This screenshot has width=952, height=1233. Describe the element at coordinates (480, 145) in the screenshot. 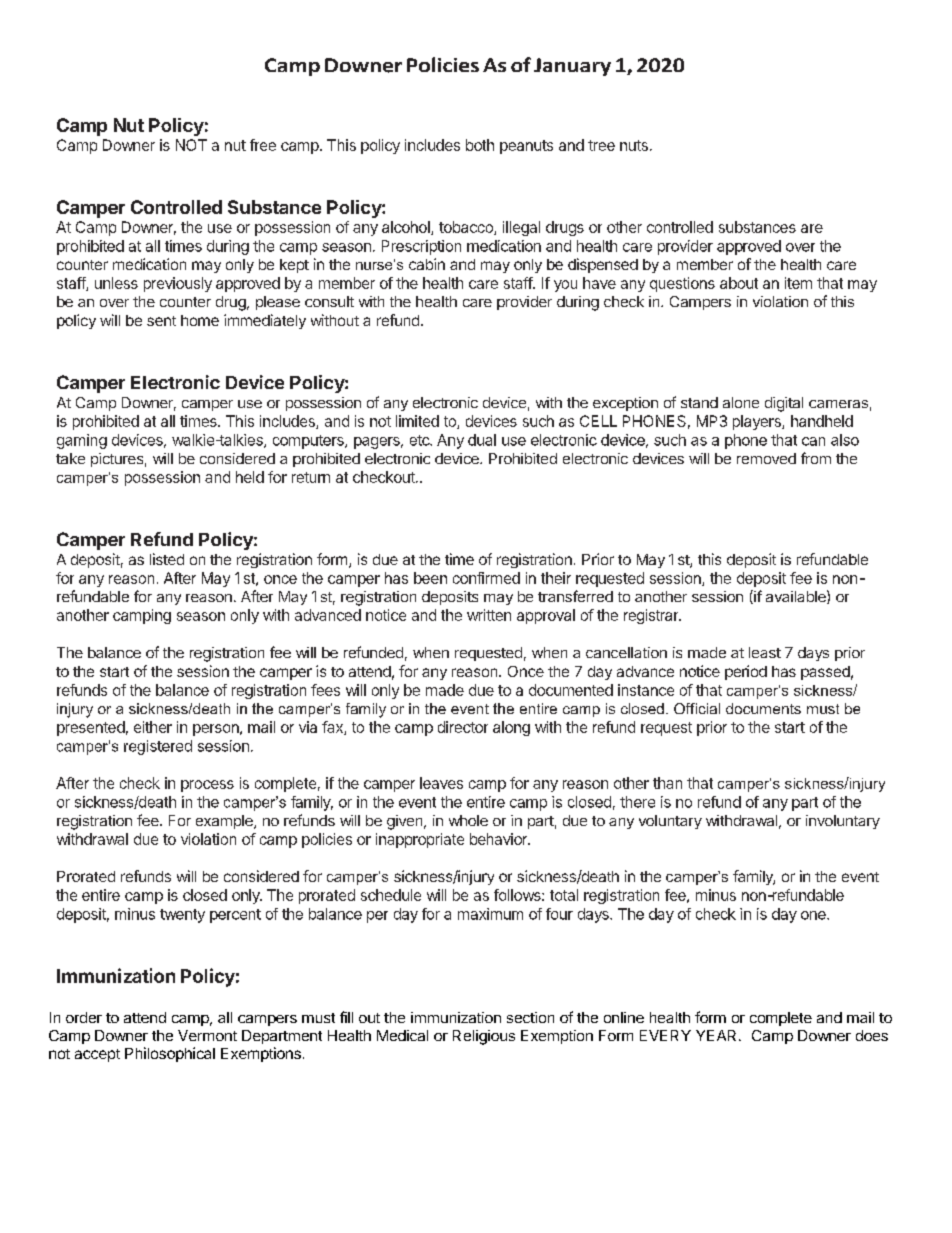

I see `both` at that location.
